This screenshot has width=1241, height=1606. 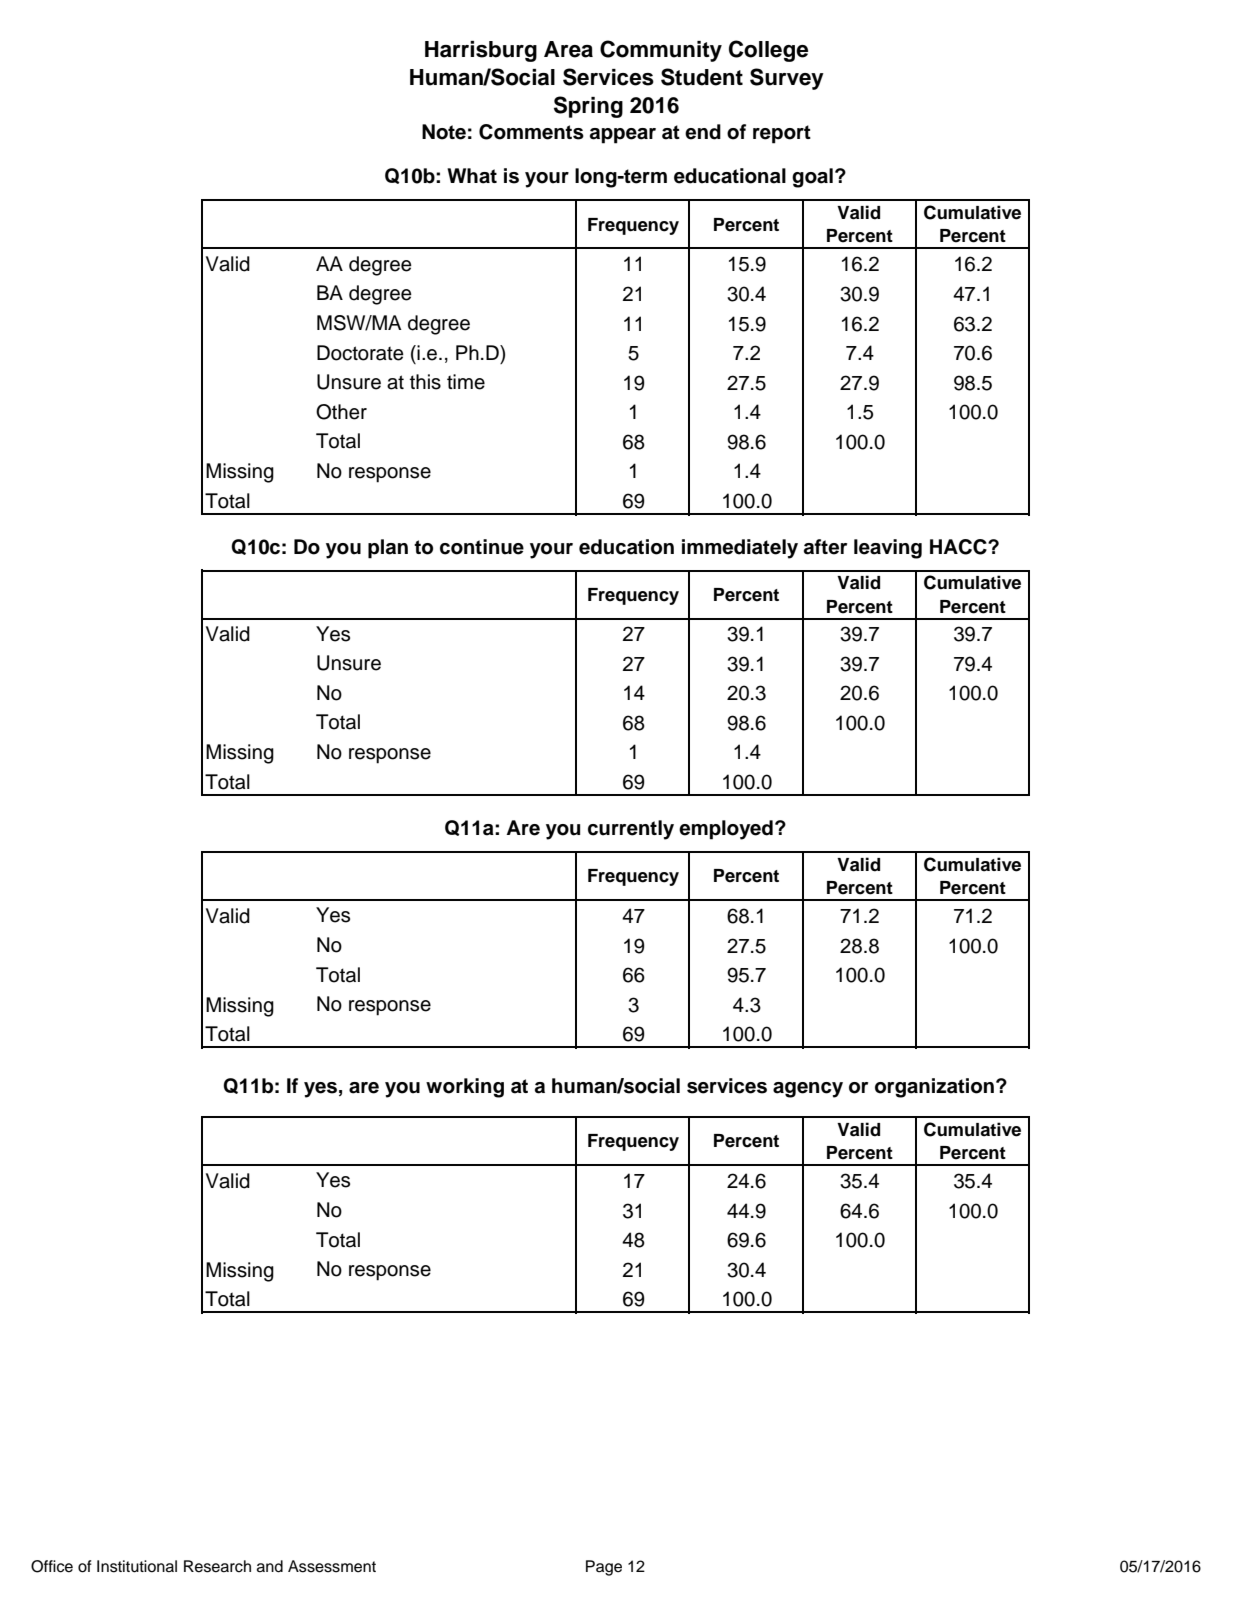 What do you see at coordinates (481, 51) in the screenshot?
I see `Harrisburg` at bounding box center [481, 51].
